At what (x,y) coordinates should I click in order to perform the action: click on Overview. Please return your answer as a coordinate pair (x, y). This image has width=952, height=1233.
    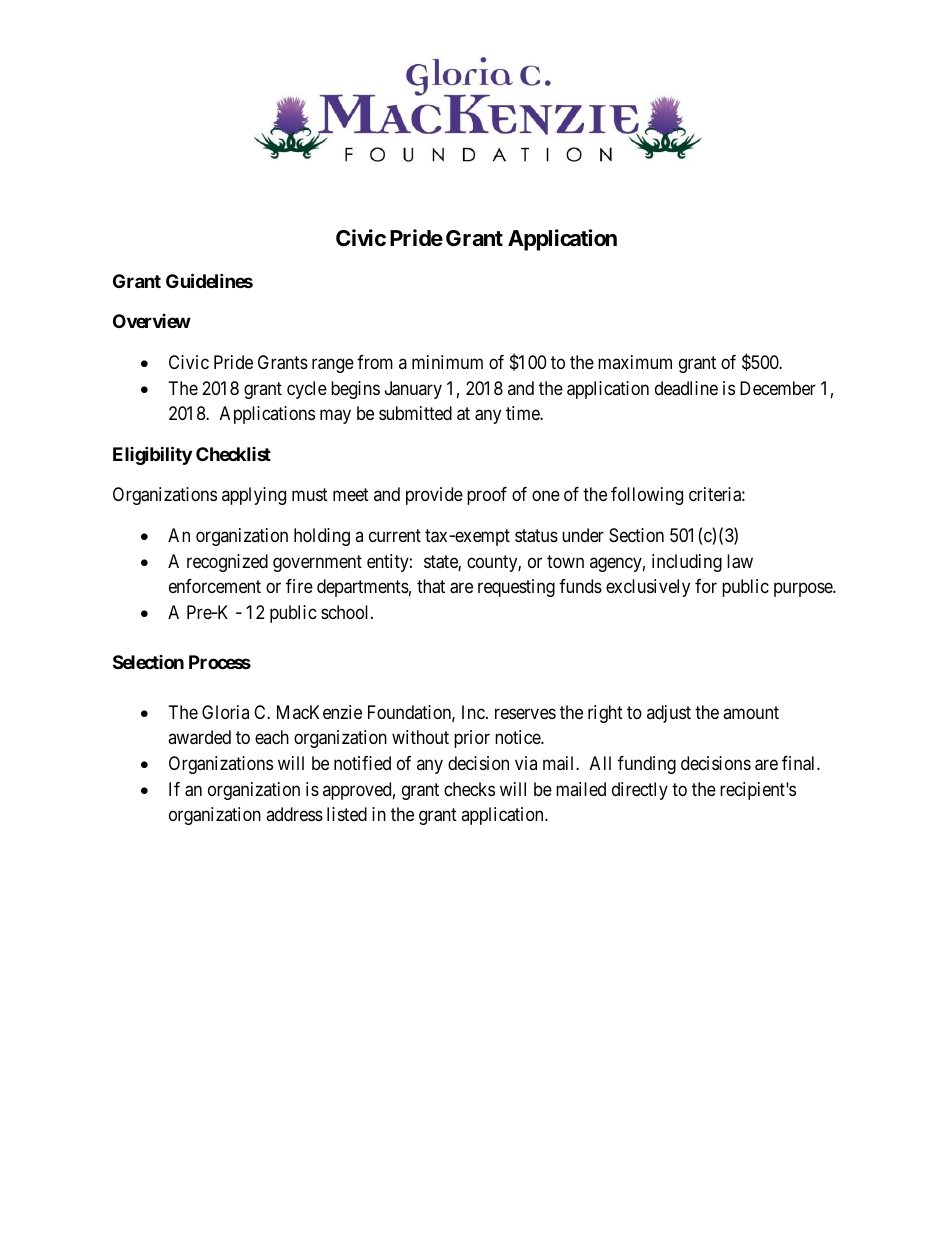
    Looking at the image, I should click on (152, 321).
